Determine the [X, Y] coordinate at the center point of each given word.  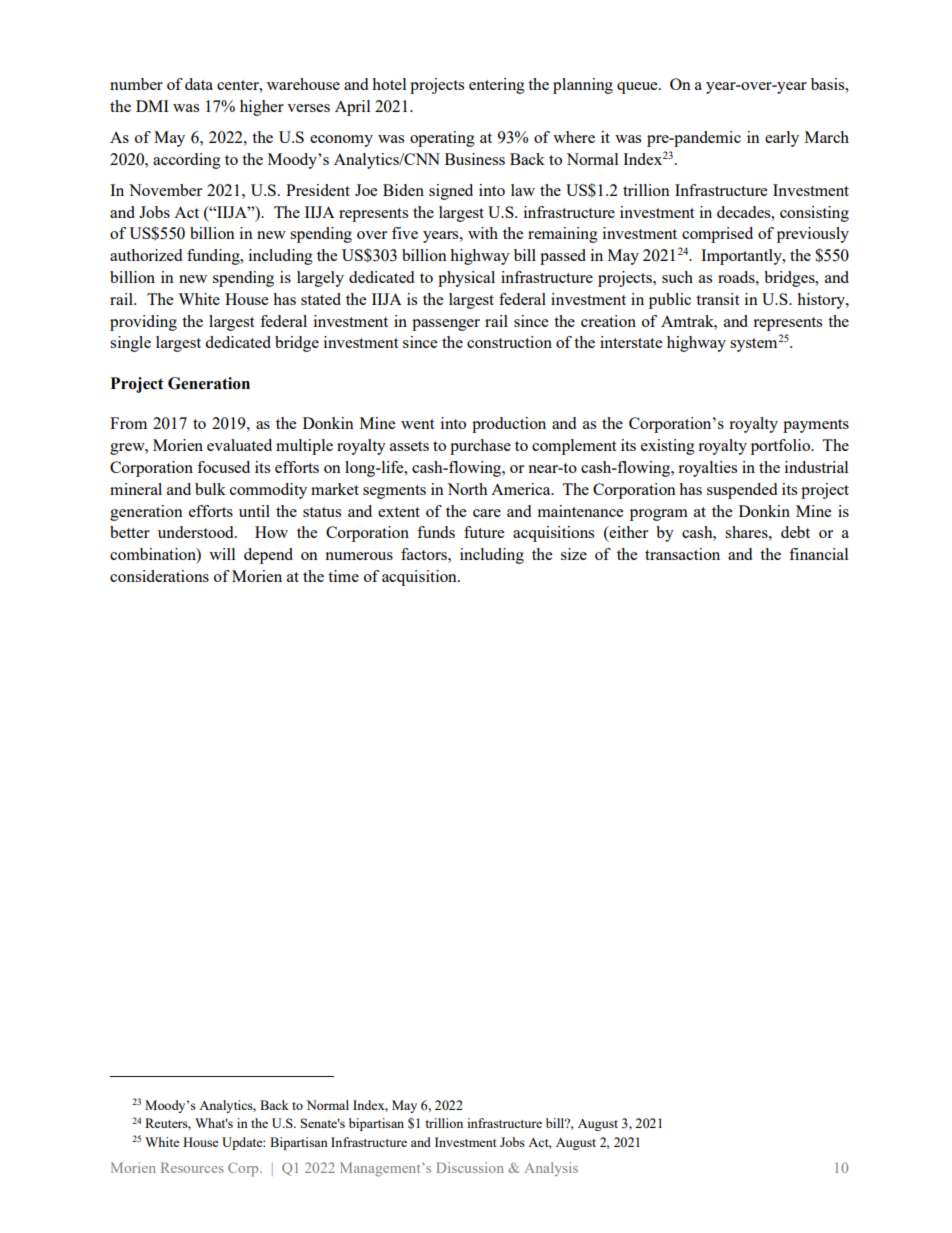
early [782, 139]
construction [509, 342]
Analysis [551, 1169]
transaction [682, 554]
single [130, 344]
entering [497, 86]
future [484, 532]
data [199, 84]
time [343, 576]
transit [717, 299]
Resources [192, 1167]
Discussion [470, 1167]
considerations [159, 576]
